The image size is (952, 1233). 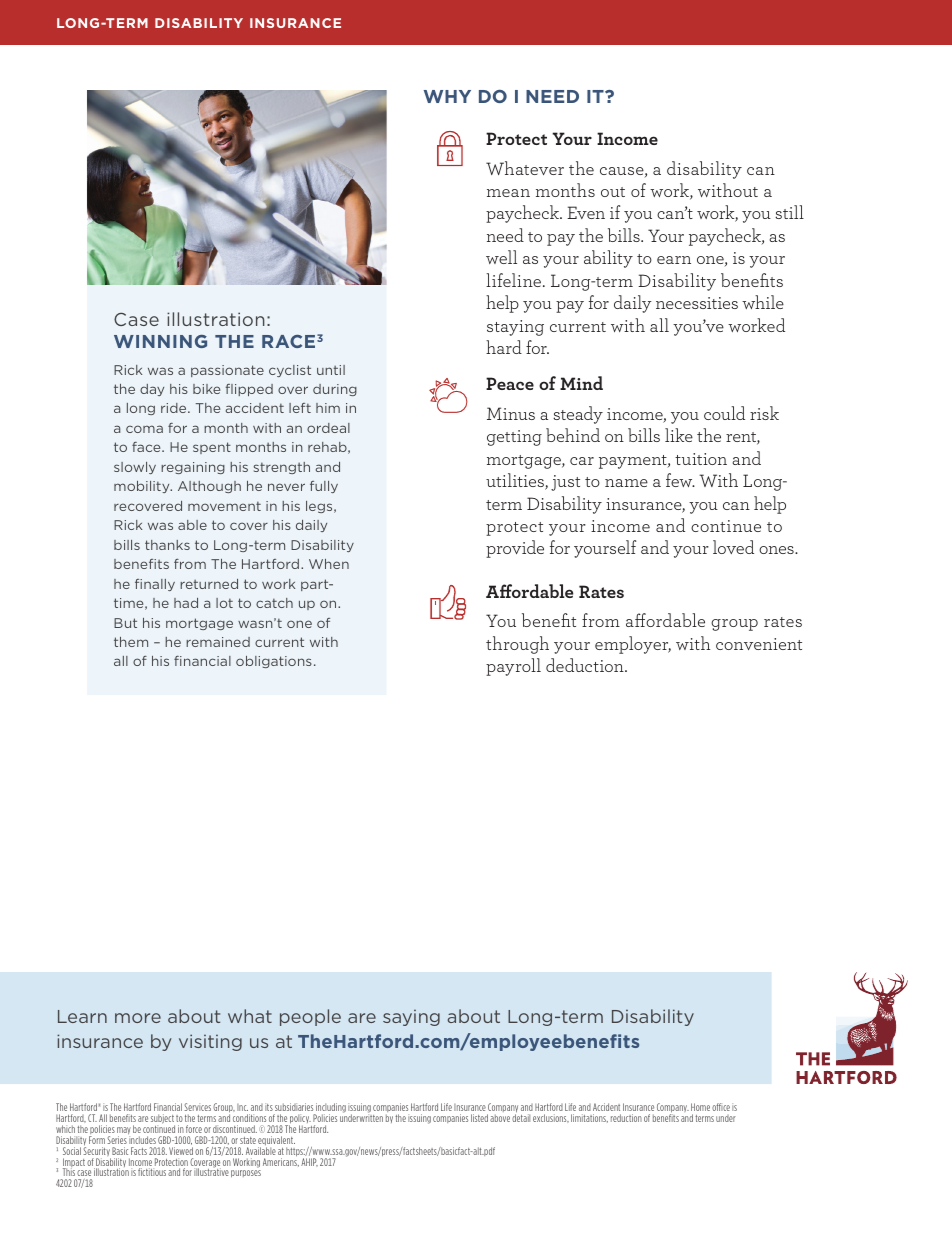 What do you see at coordinates (131, 642) in the page?
I see `them` at bounding box center [131, 642].
